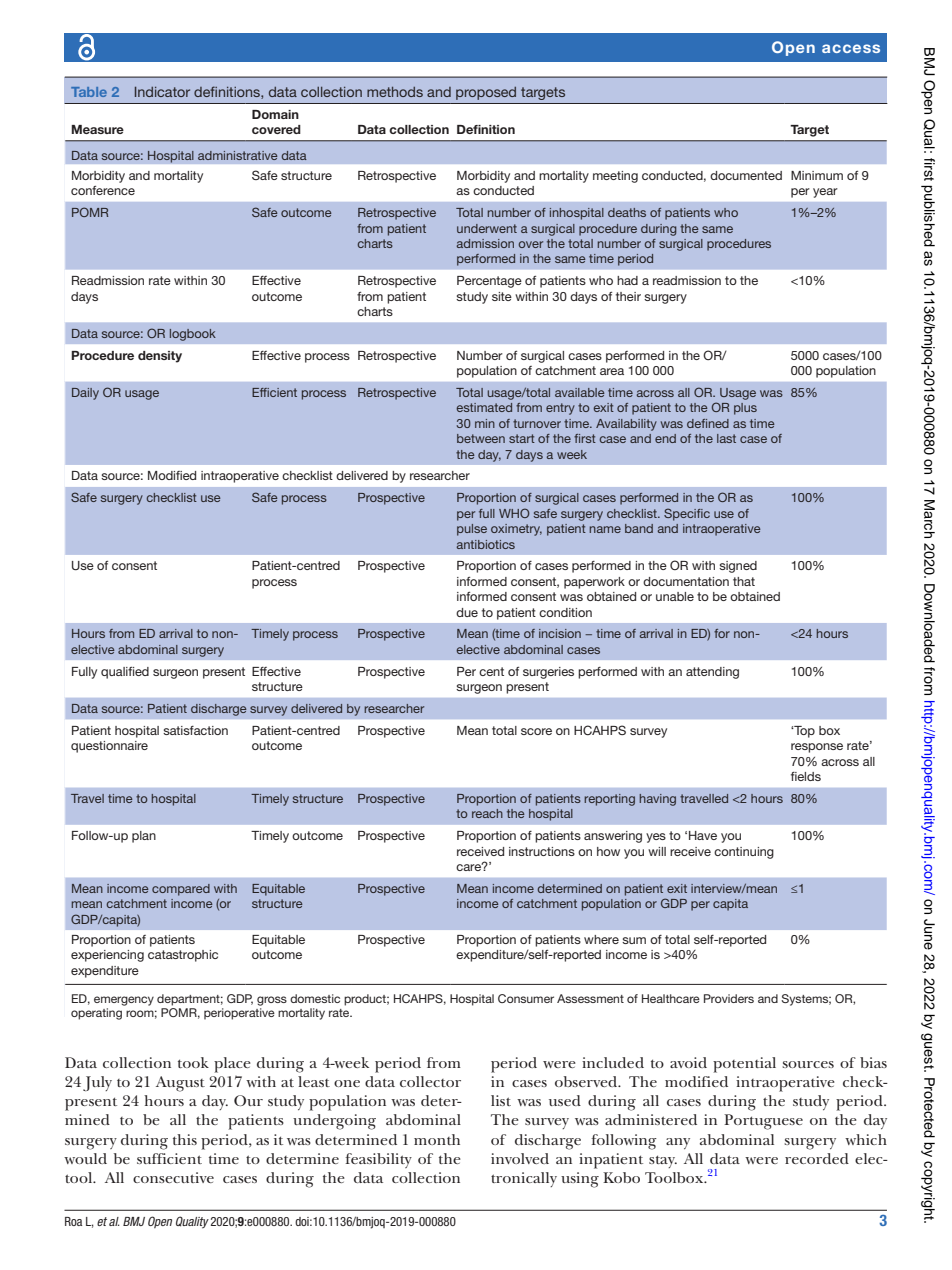 Image resolution: width=952 pixels, height=1270 pixels. I want to click on Indicator, so click(162, 92).
